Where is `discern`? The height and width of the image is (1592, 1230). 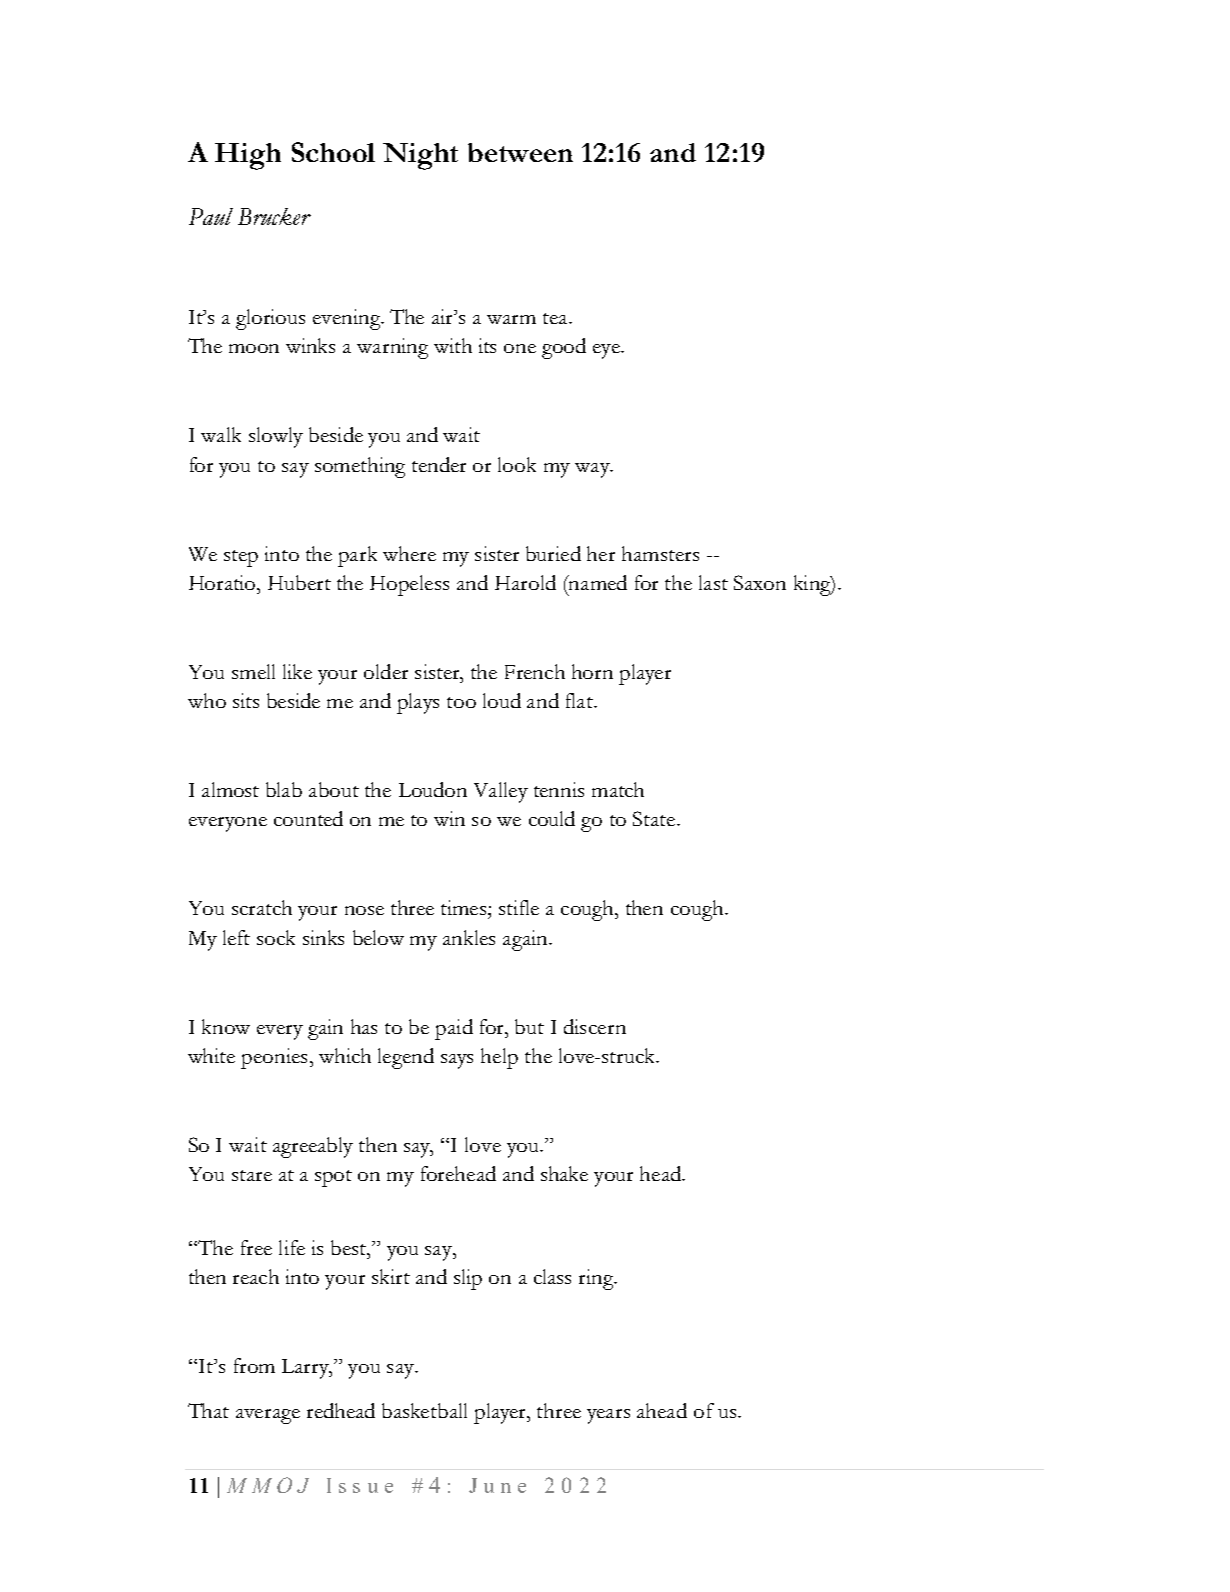 discern is located at coordinates (595, 1026).
